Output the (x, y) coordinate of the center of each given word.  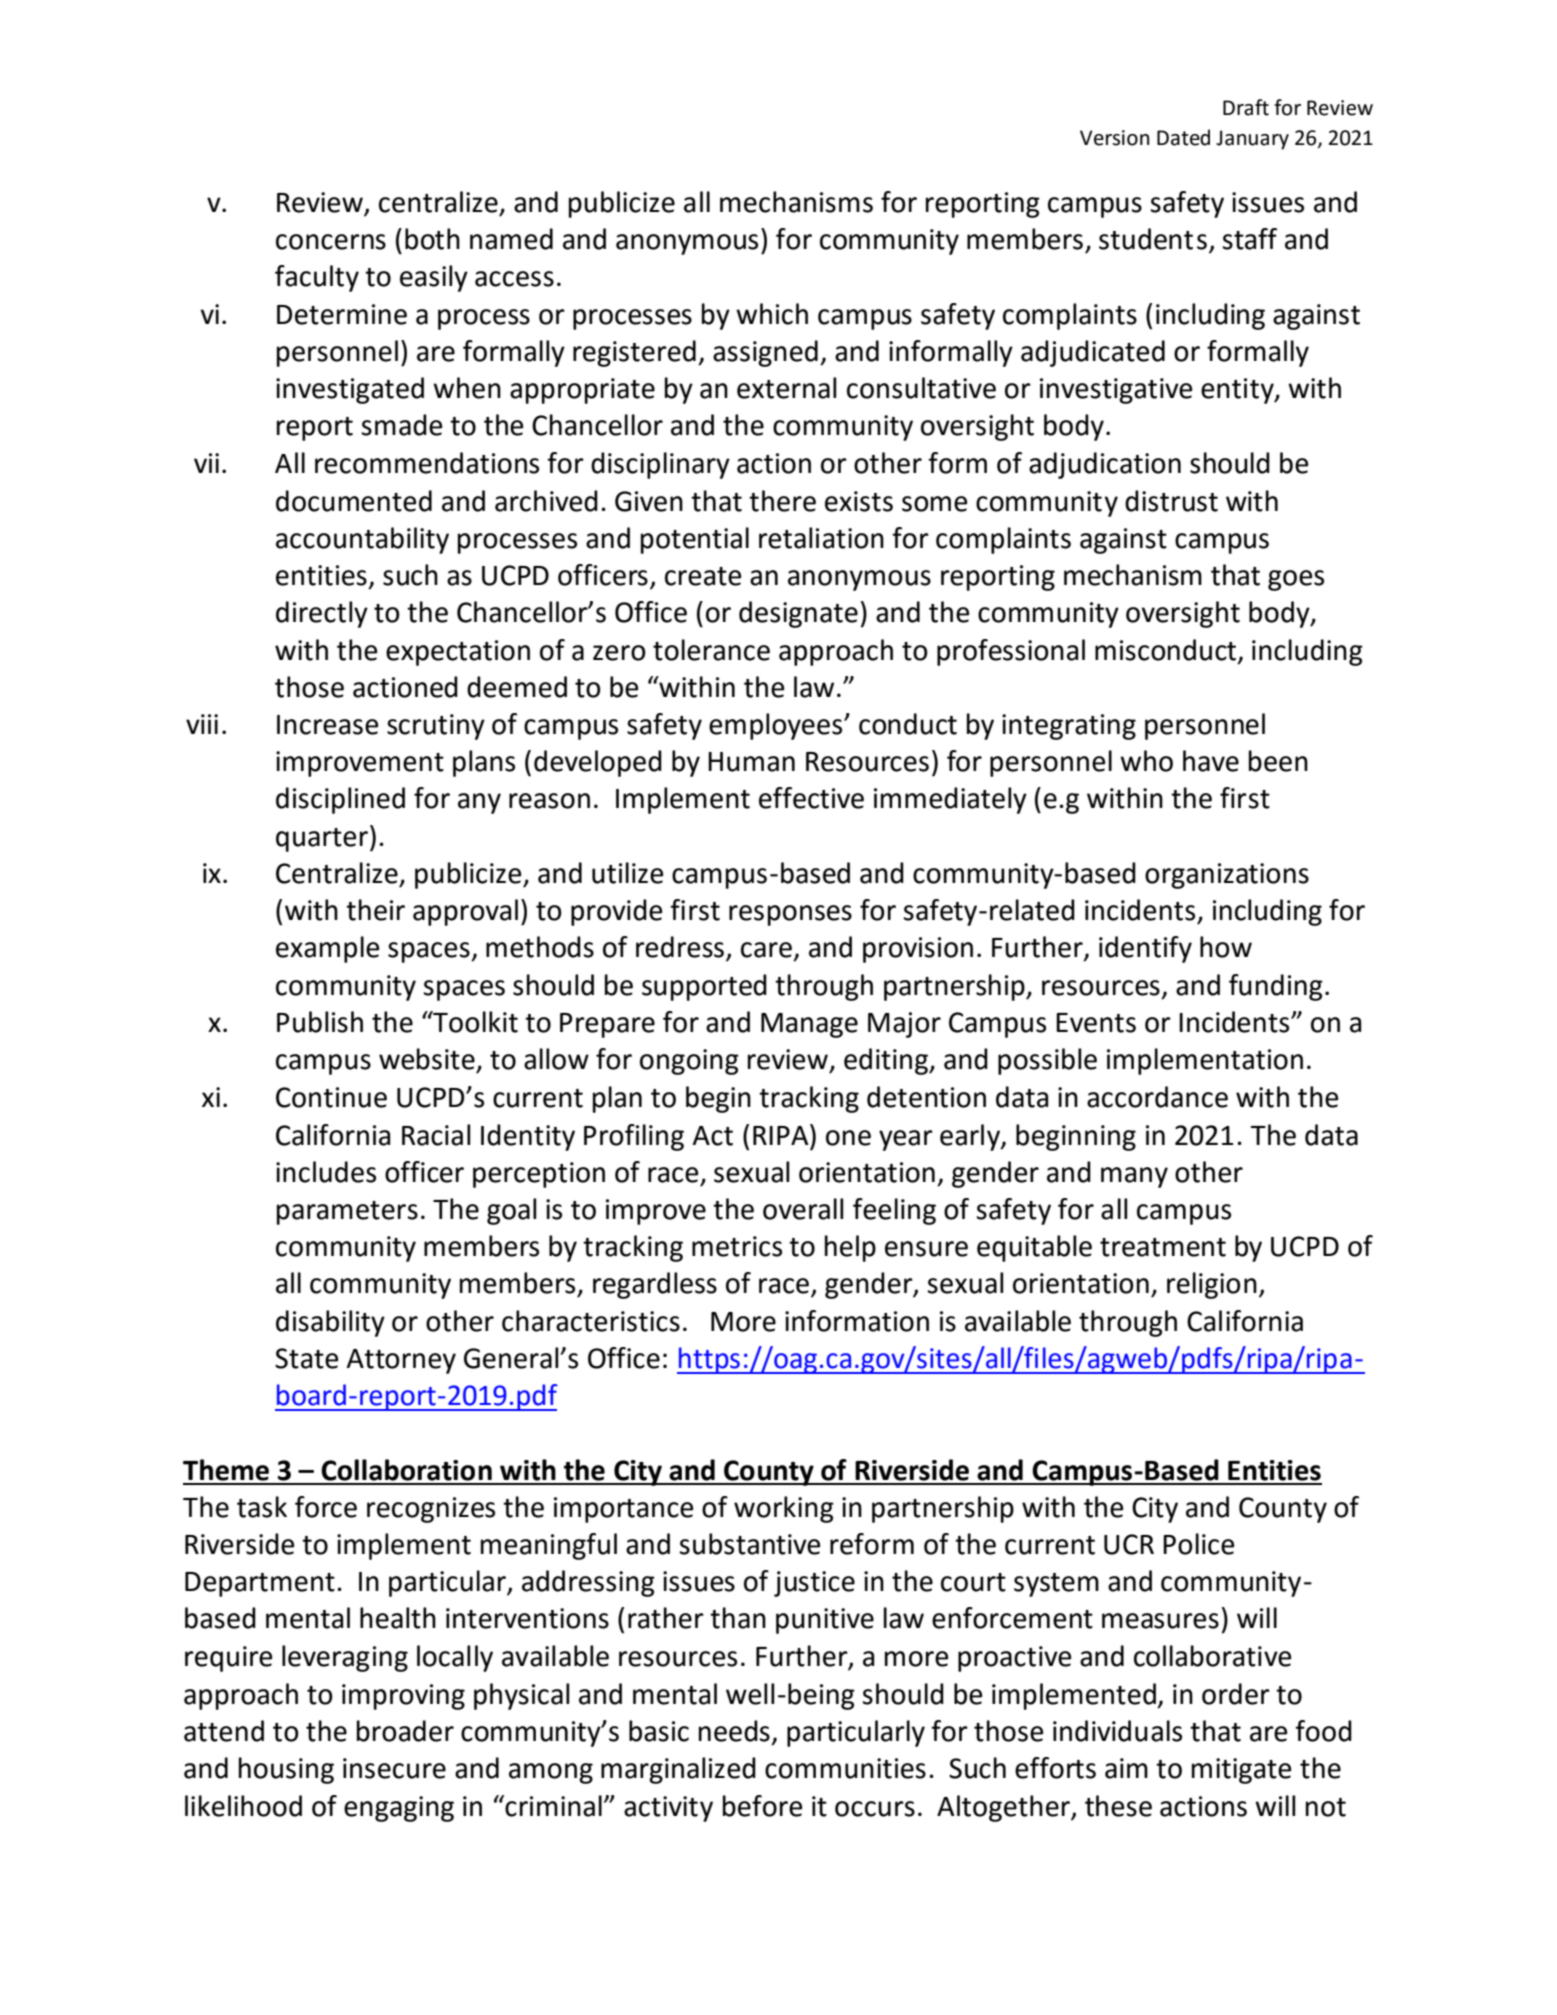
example (327, 949)
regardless (655, 1285)
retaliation (821, 538)
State (306, 1358)
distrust (1171, 501)
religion (1212, 1285)
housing (286, 1770)
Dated (1183, 137)
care (766, 950)
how (1226, 947)
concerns (331, 242)
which (772, 314)
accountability (362, 540)
